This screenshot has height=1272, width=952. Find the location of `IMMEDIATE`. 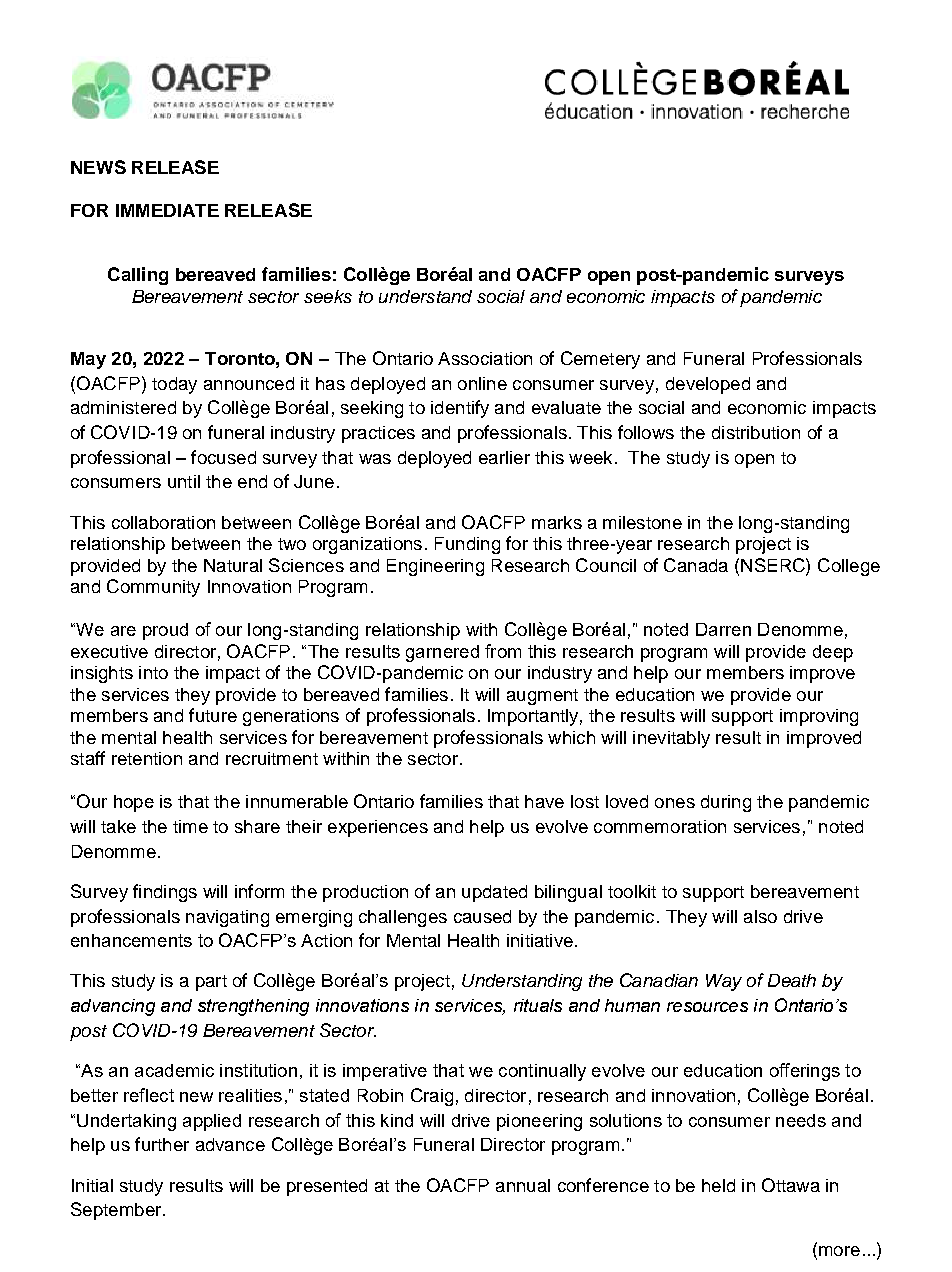

IMMEDIATE is located at coordinates (167, 210).
